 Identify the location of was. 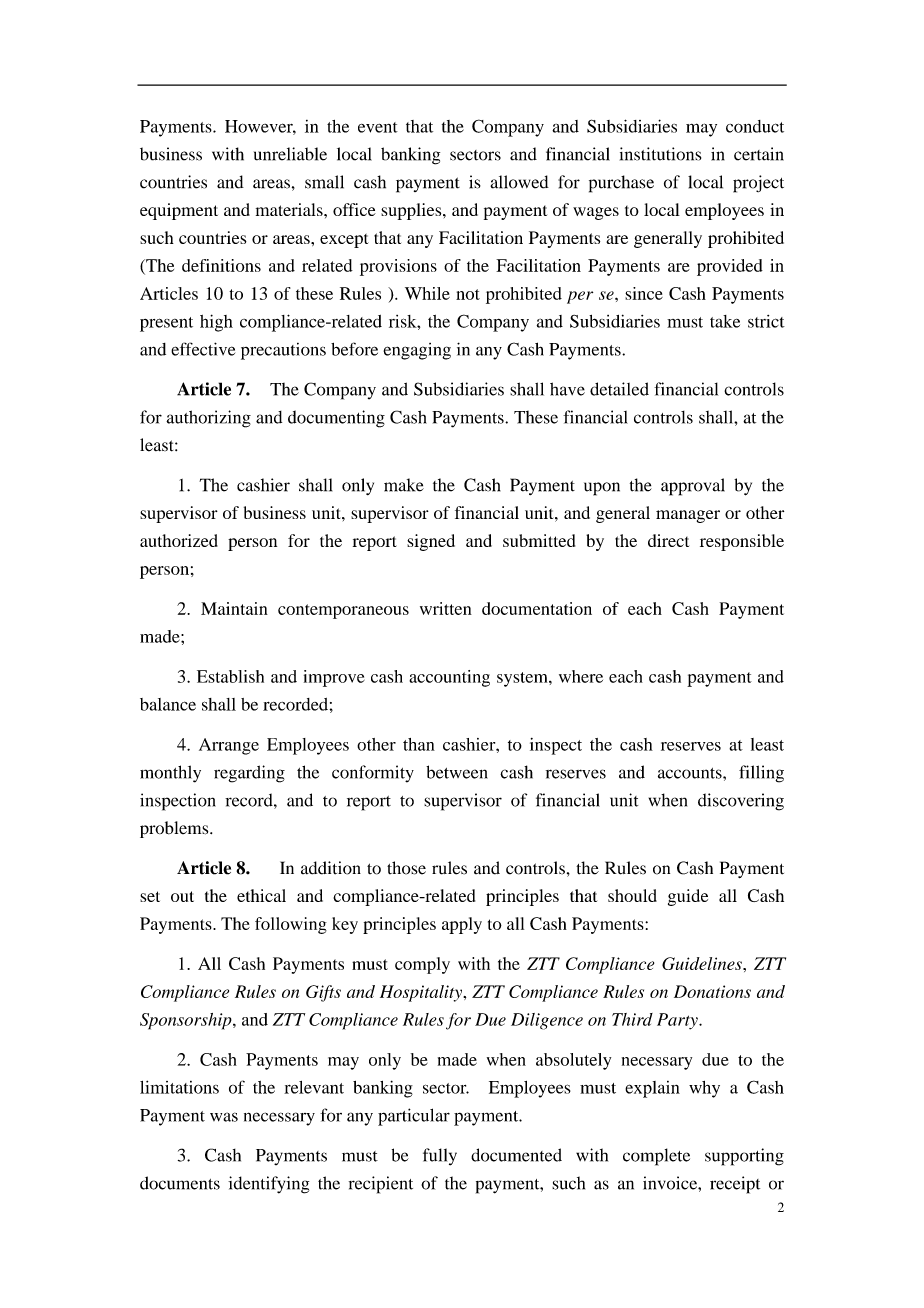
(224, 1117).
